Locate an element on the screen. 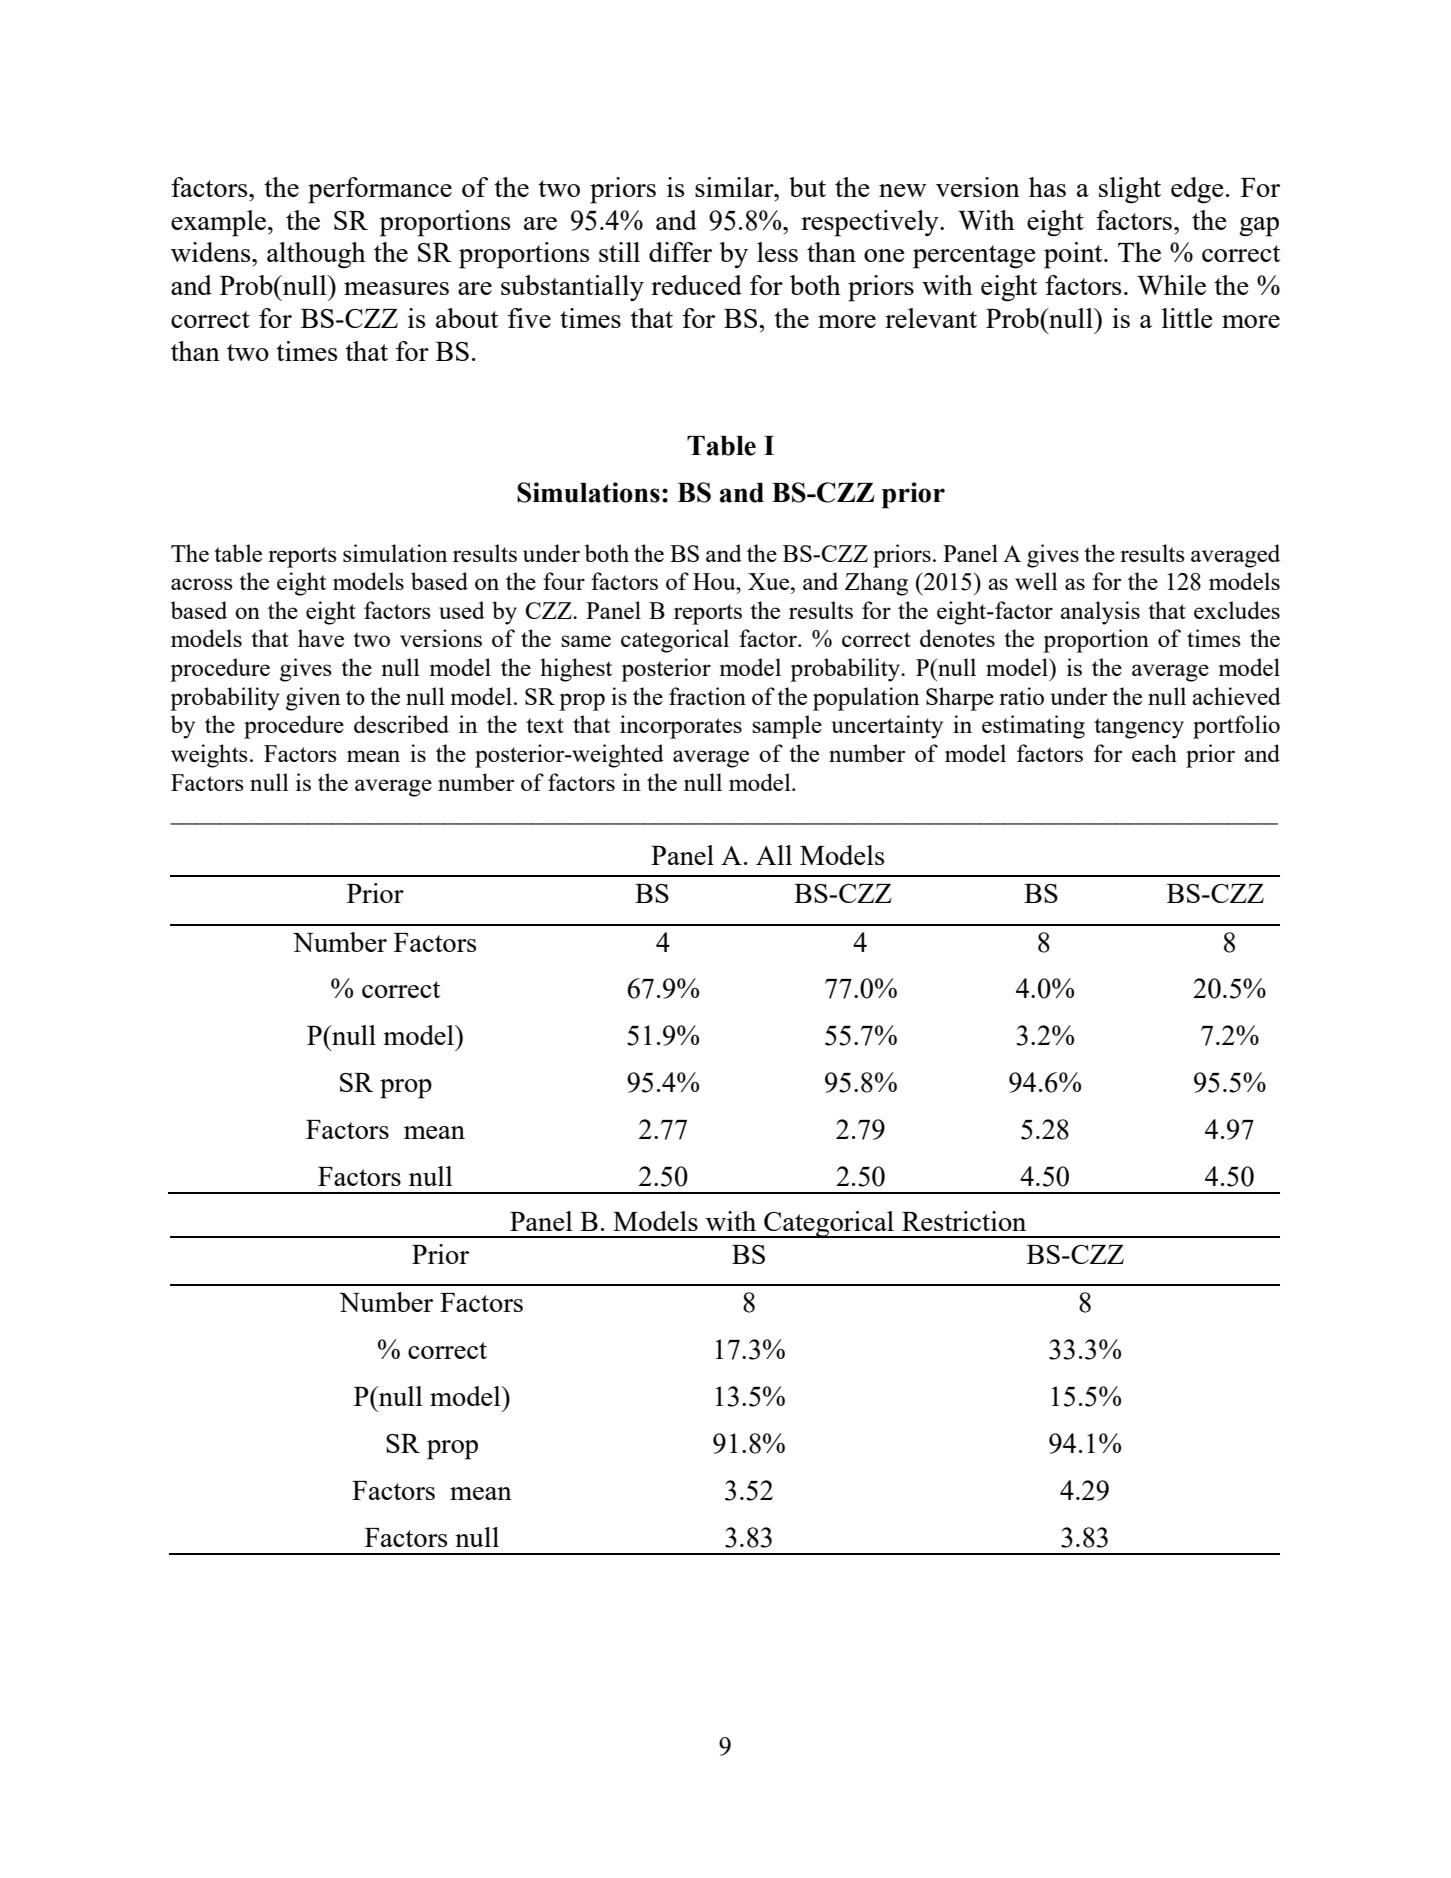  across is located at coordinates (202, 584).
